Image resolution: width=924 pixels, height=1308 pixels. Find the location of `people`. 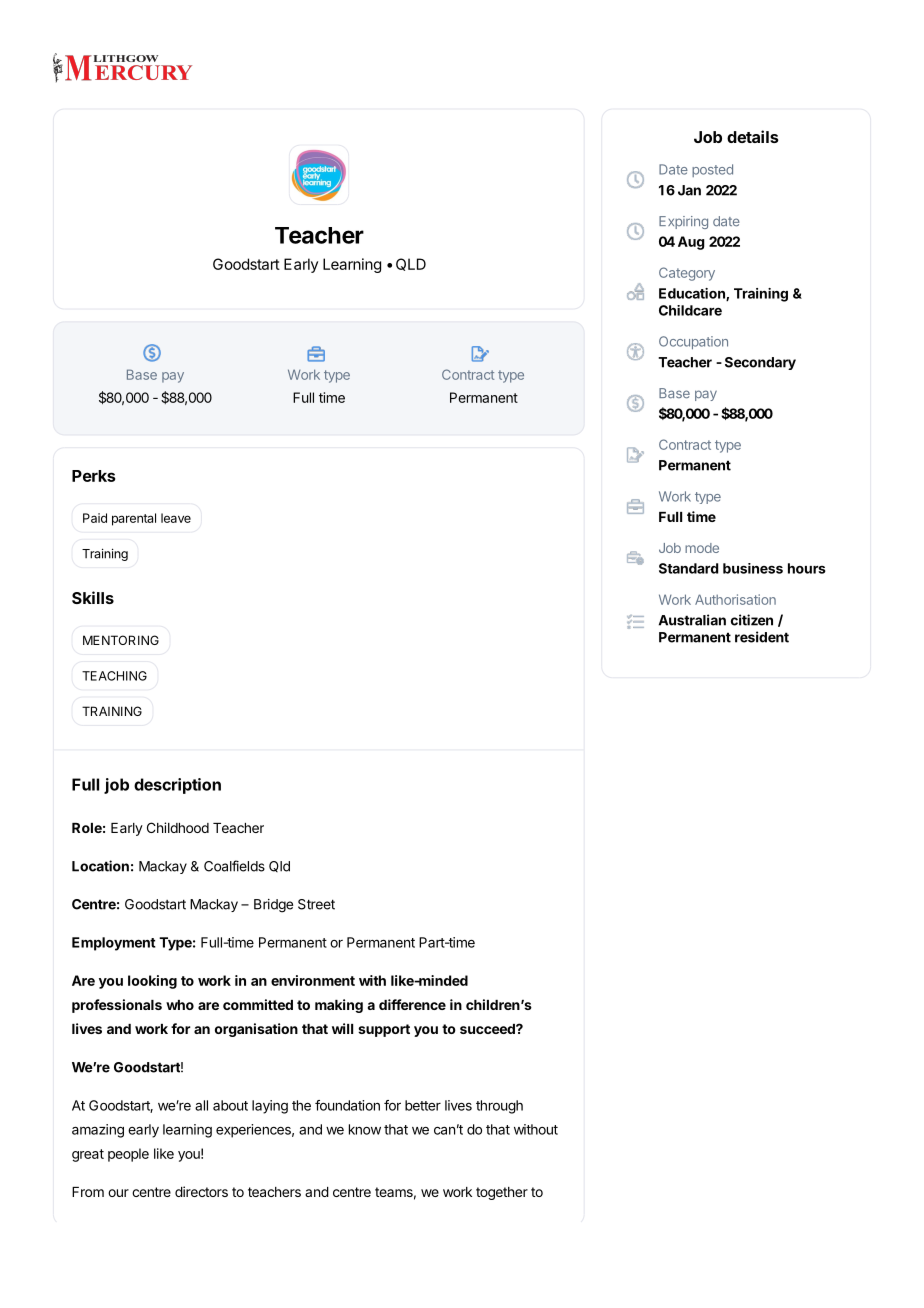

people is located at coordinates (128, 1155).
